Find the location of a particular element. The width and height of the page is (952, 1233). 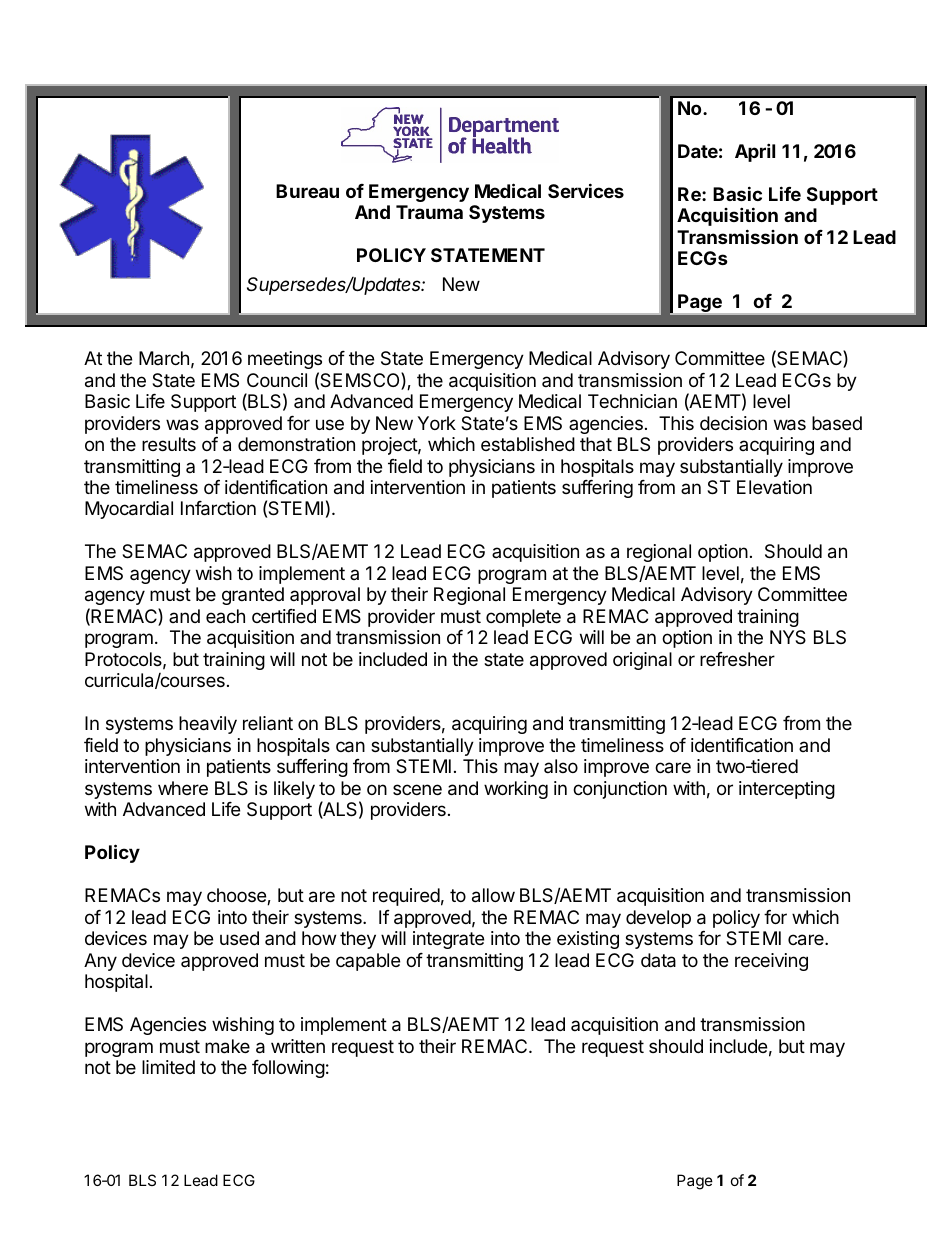

Bureau is located at coordinates (307, 191).
